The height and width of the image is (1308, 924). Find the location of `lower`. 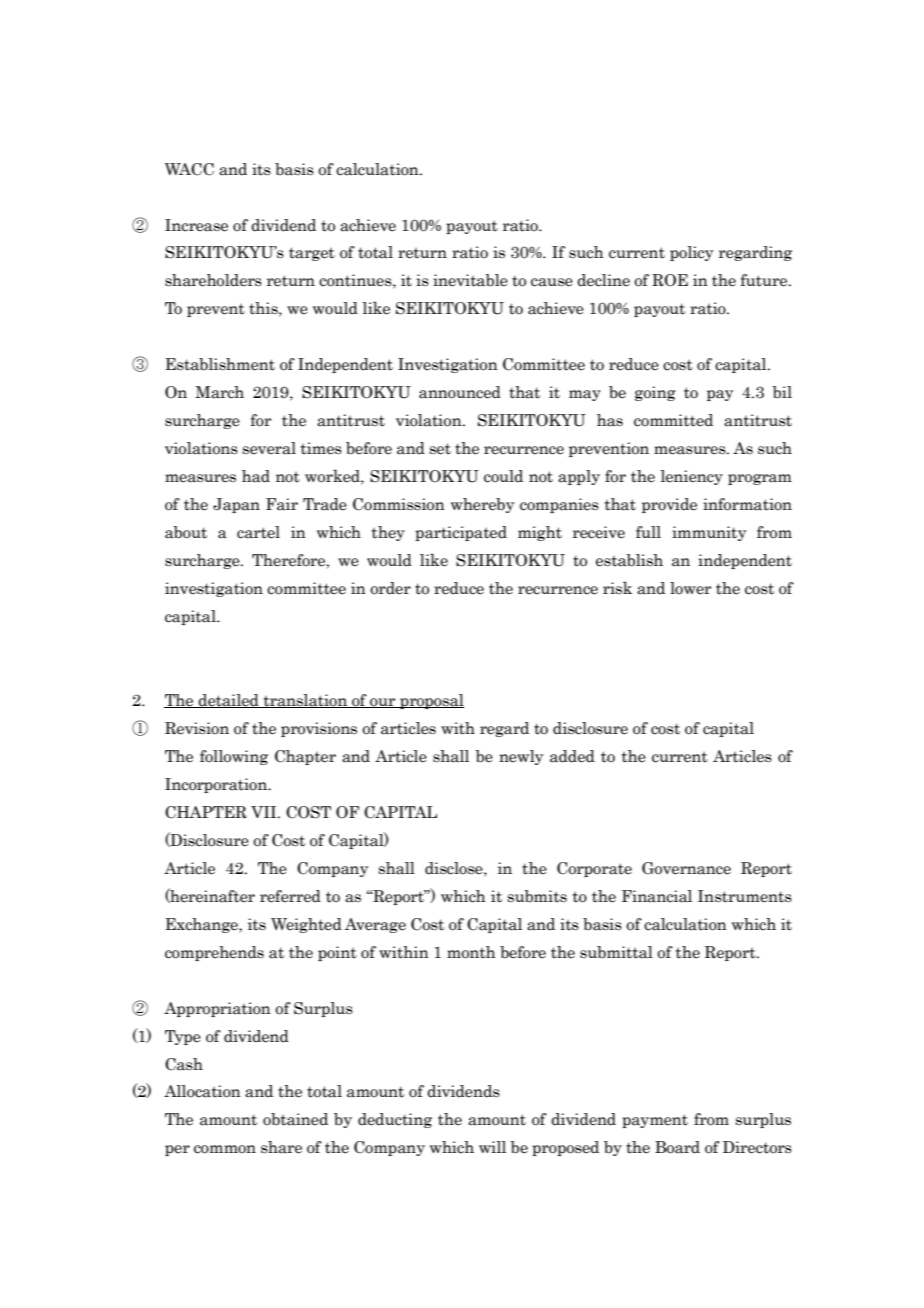

lower is located at coordinates (690, 588).
